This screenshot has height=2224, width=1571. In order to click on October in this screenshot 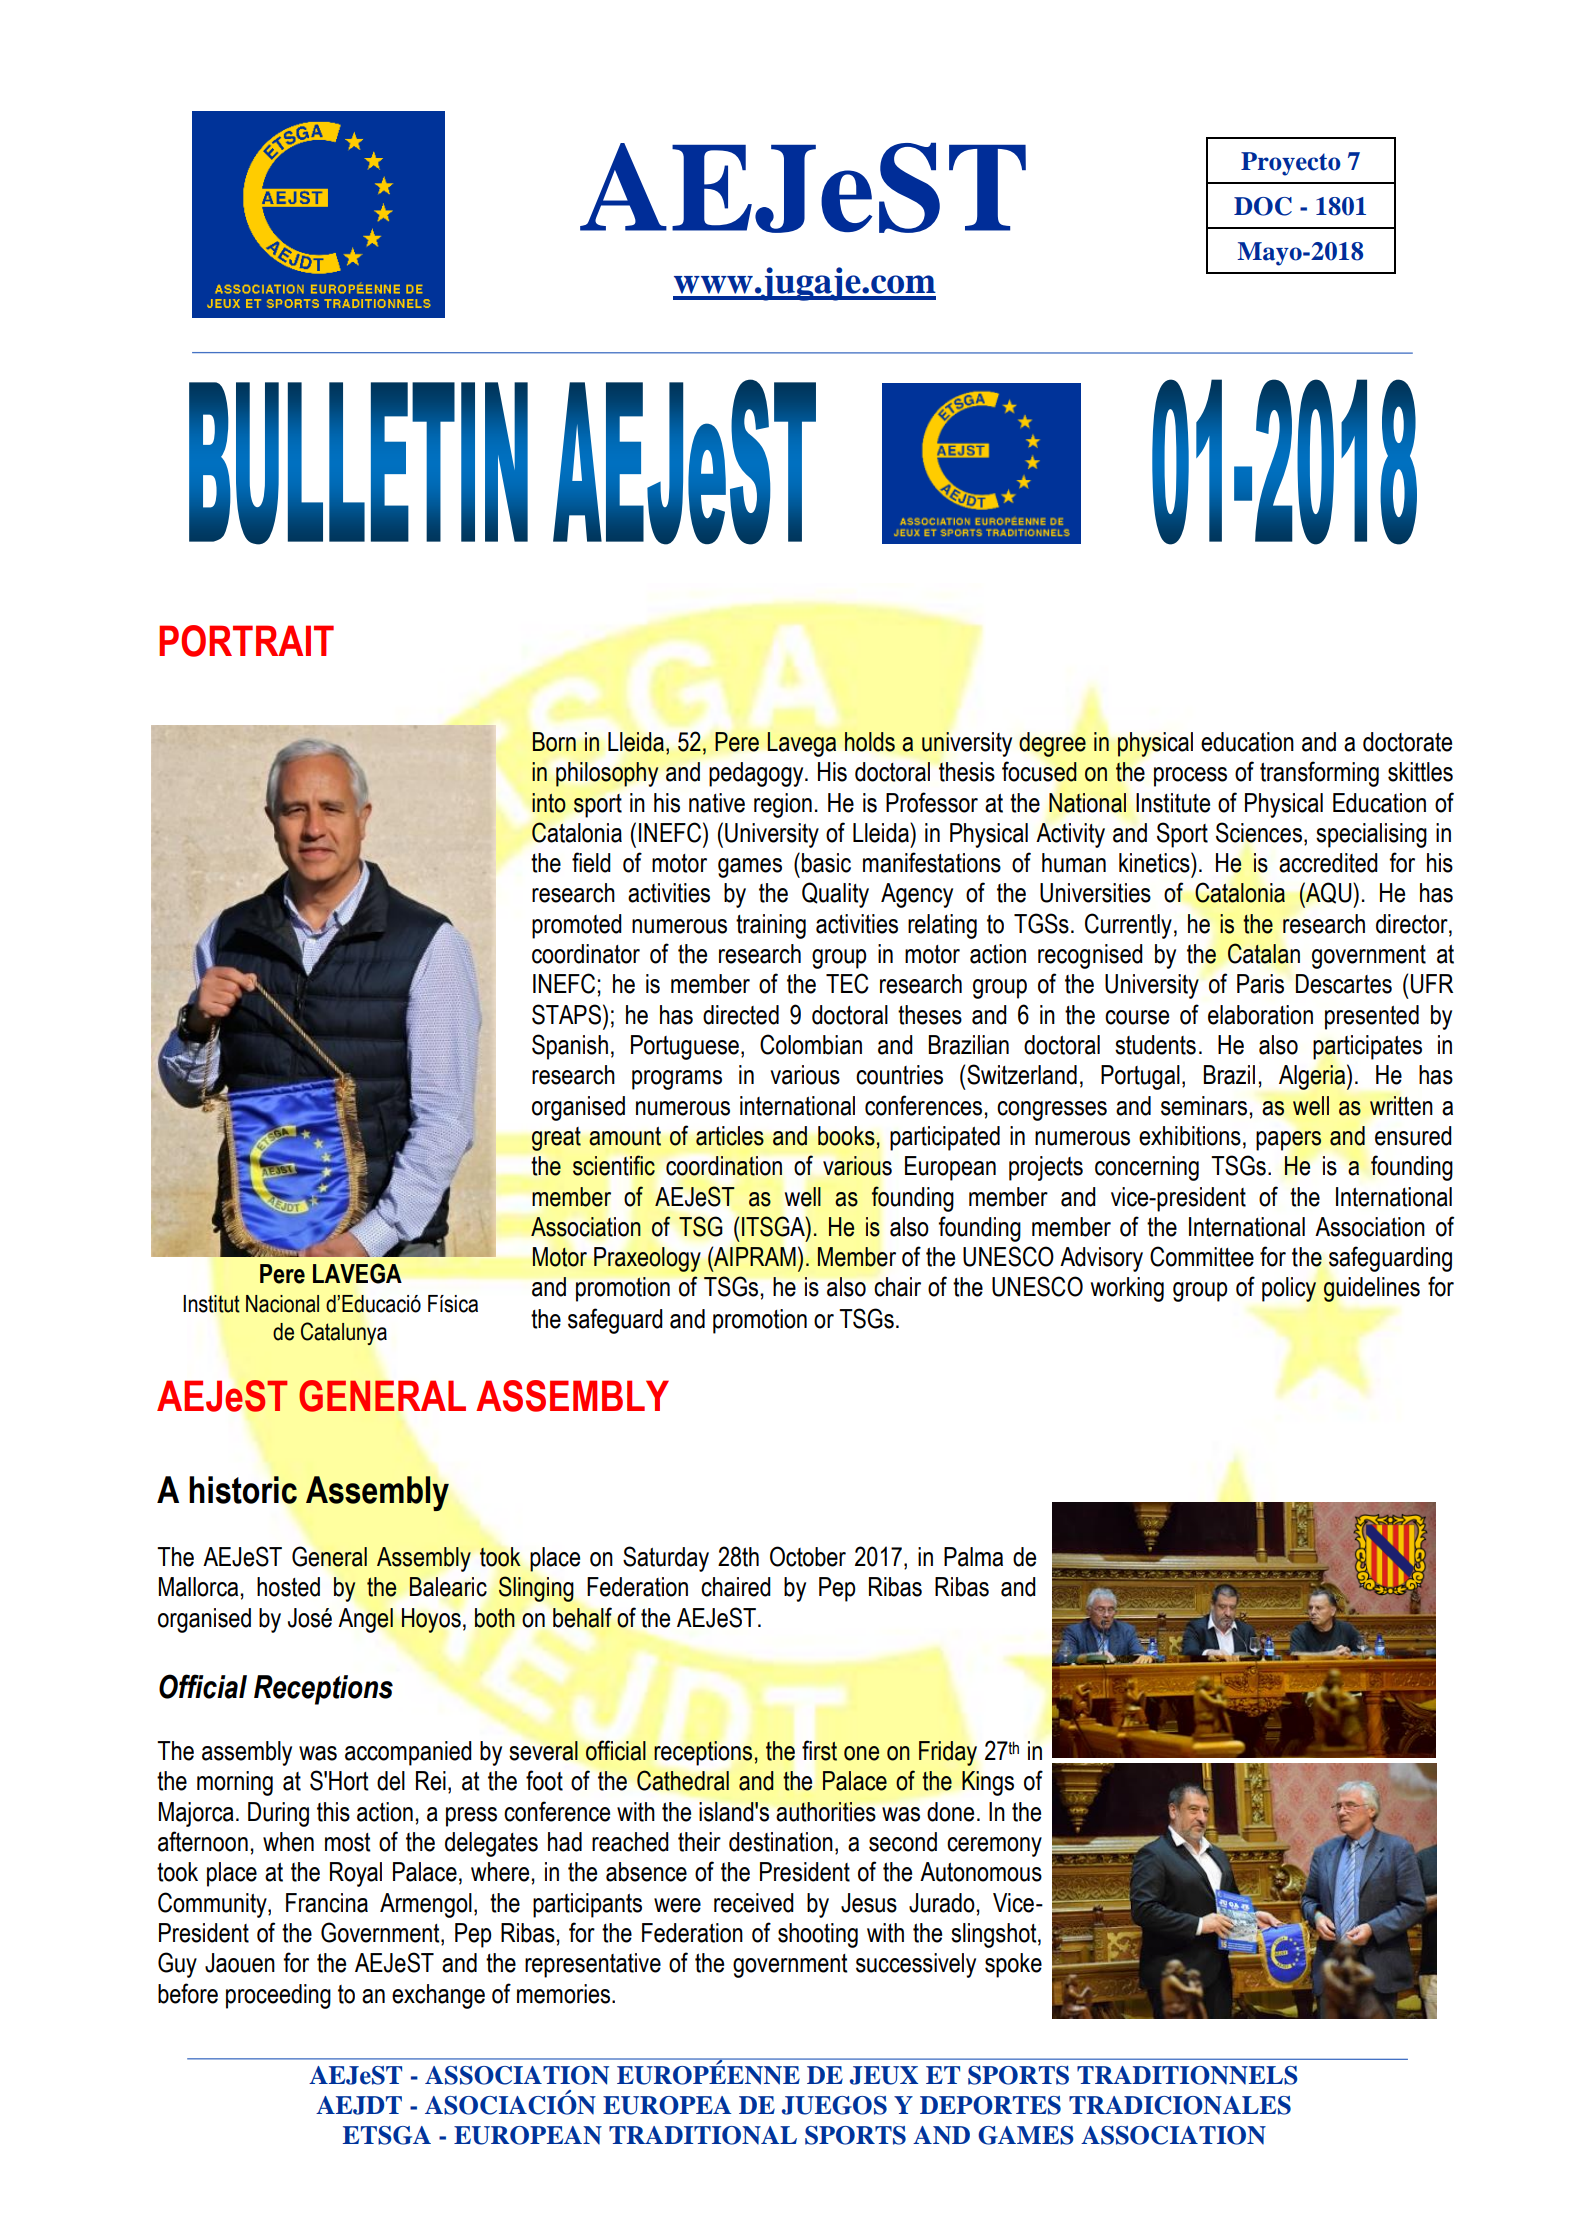, I will do `click(808, 1556)`.
